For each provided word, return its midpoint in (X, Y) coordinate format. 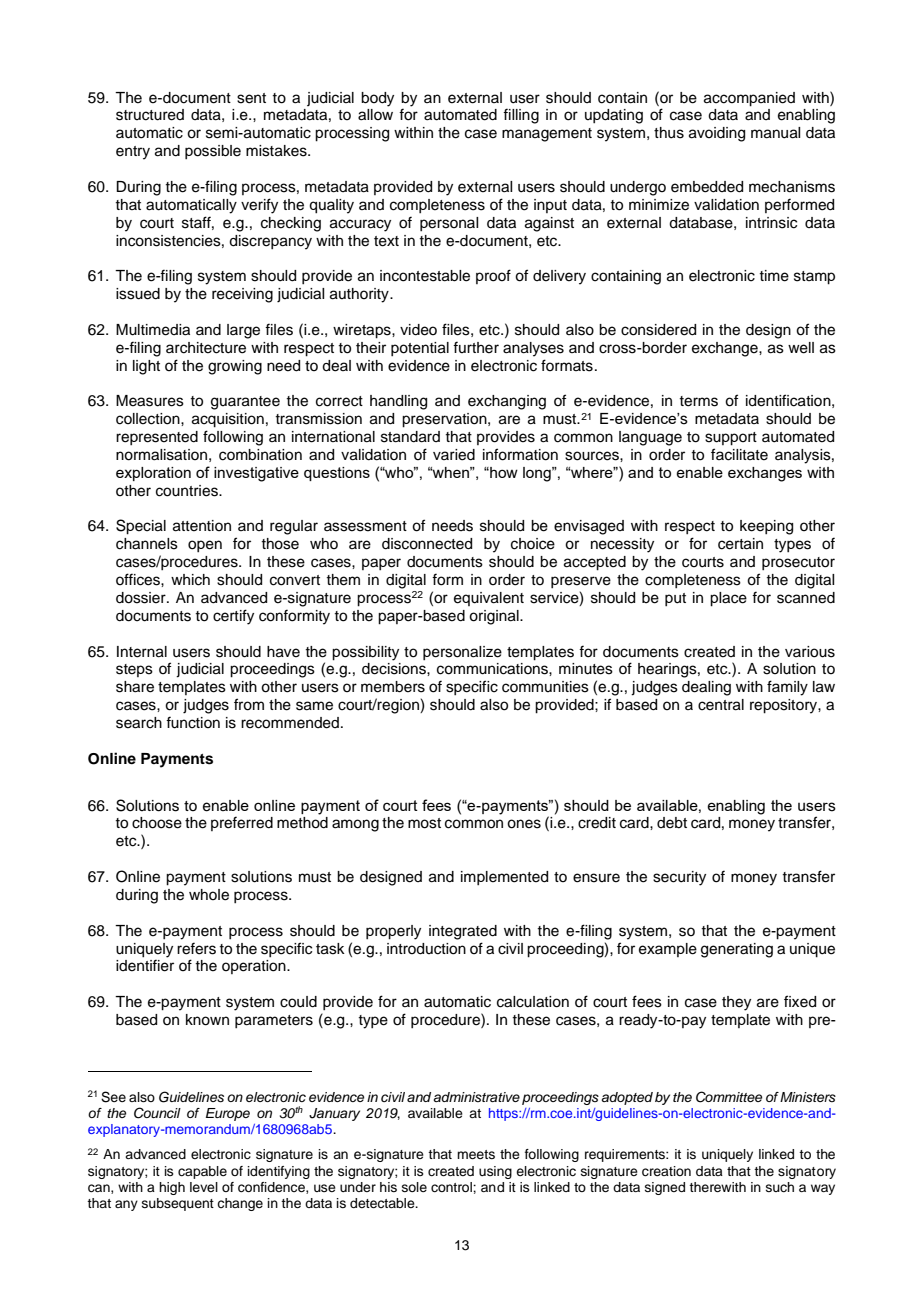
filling (521, 116)
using (495, 1172)
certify (233, 617)
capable (202, 1172)
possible (213, 152)
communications (493, 669)
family (787, 688)
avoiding (717, 134)
